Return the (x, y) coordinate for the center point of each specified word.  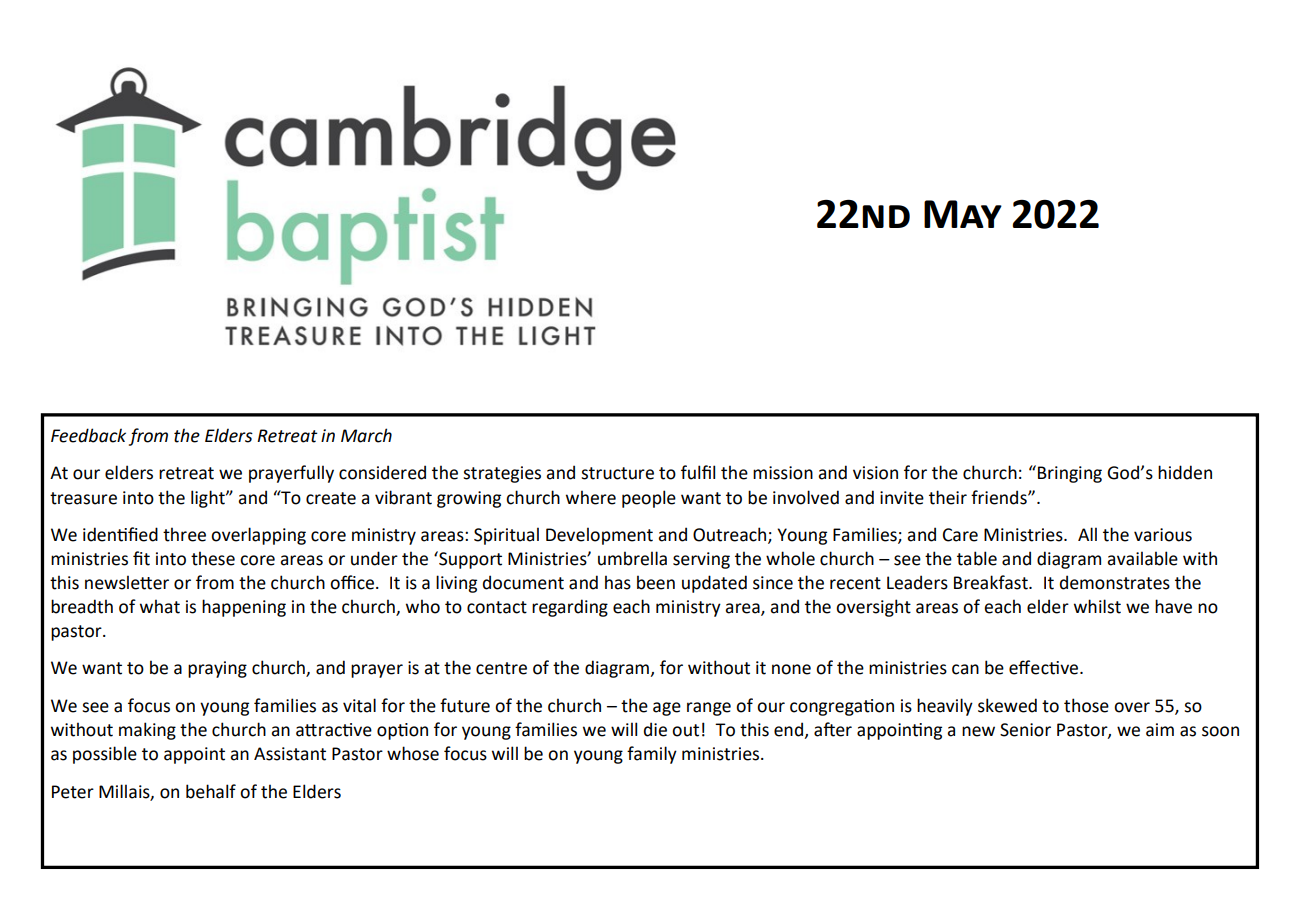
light (209, 499)
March (366, 435)
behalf (211, 791)
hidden (1185, 472)
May (963, 214)
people (649, 499)
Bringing (1070, 474)
